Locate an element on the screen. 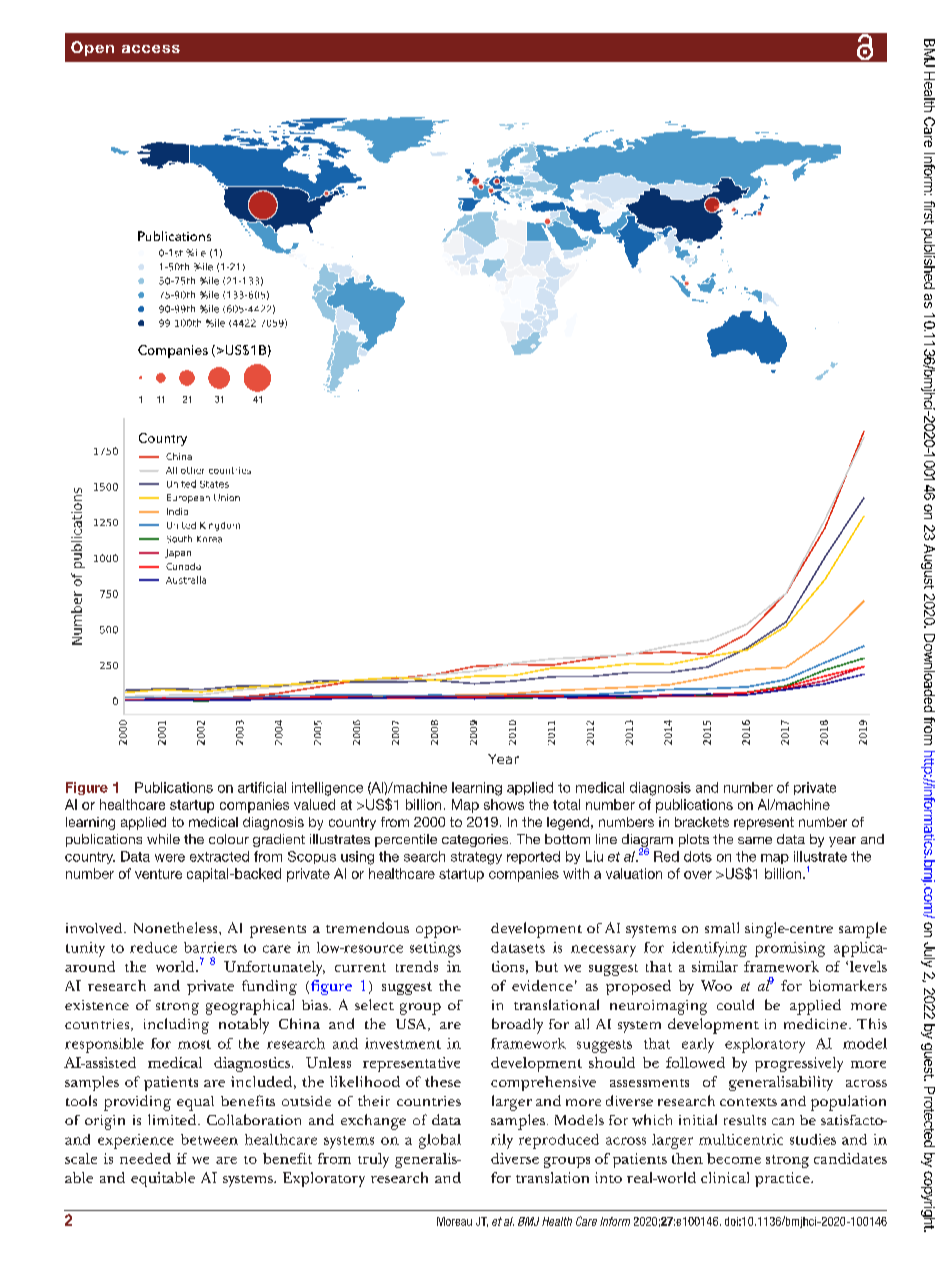  Open is located at coordinates (92, 48).
